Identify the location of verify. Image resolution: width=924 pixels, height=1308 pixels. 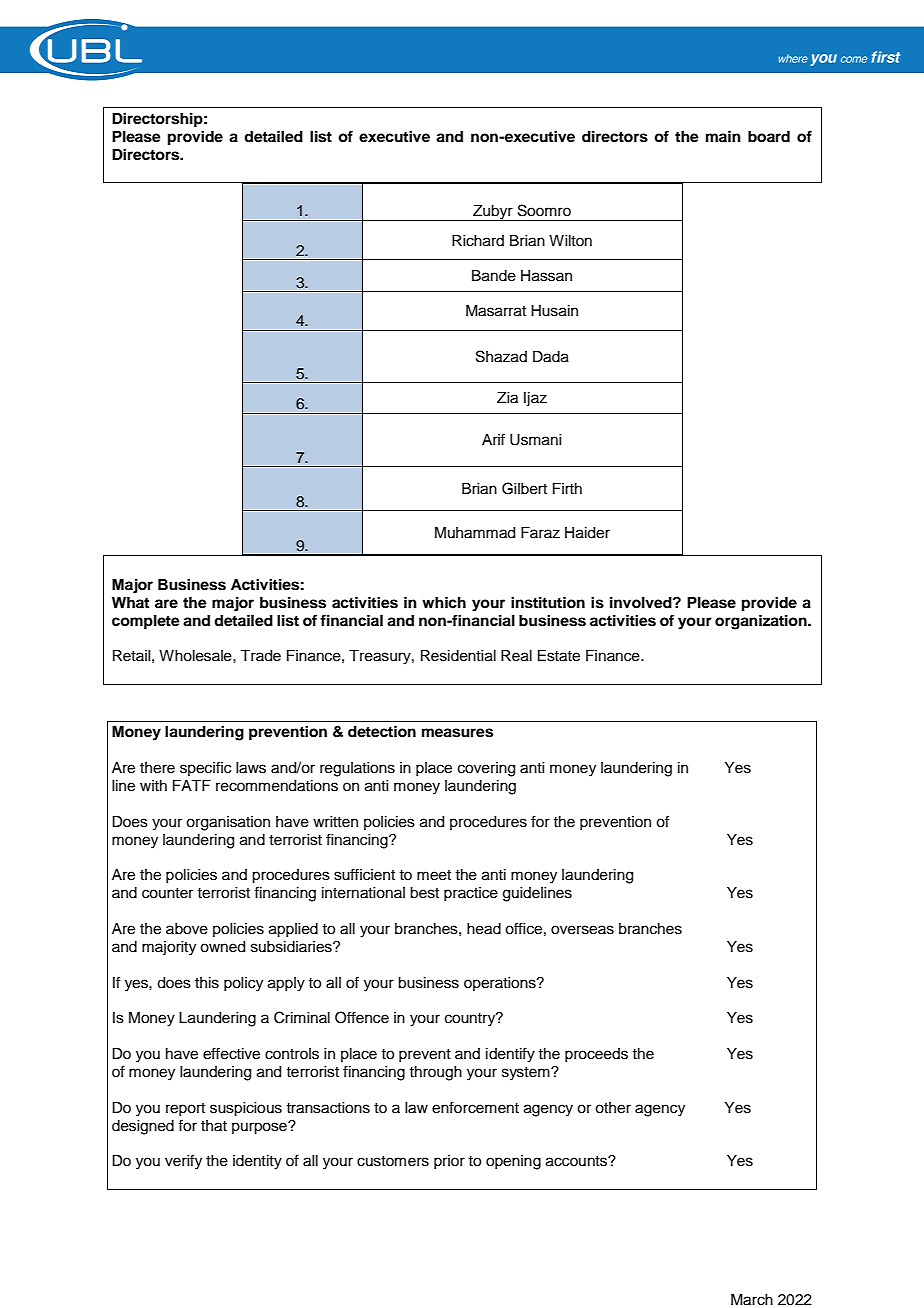
(183, 1162).
